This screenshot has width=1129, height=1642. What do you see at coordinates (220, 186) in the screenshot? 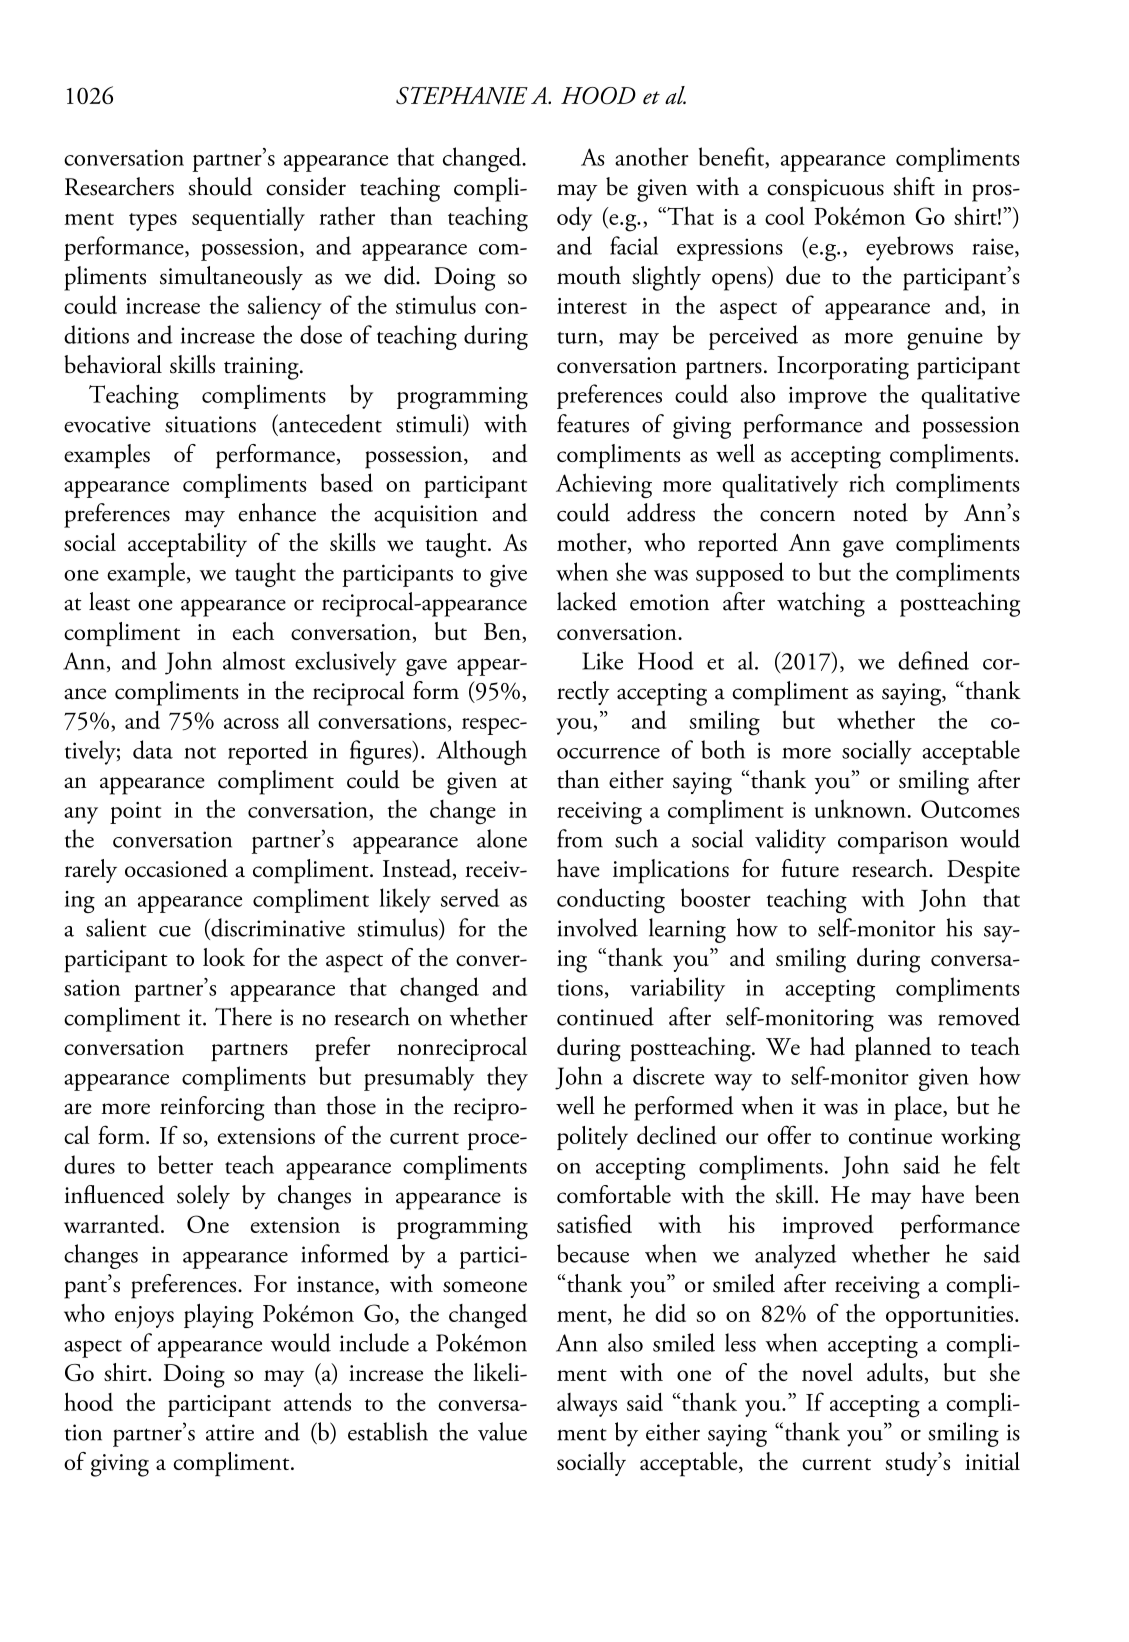
I see `should` at bounding box center [220, 186].
